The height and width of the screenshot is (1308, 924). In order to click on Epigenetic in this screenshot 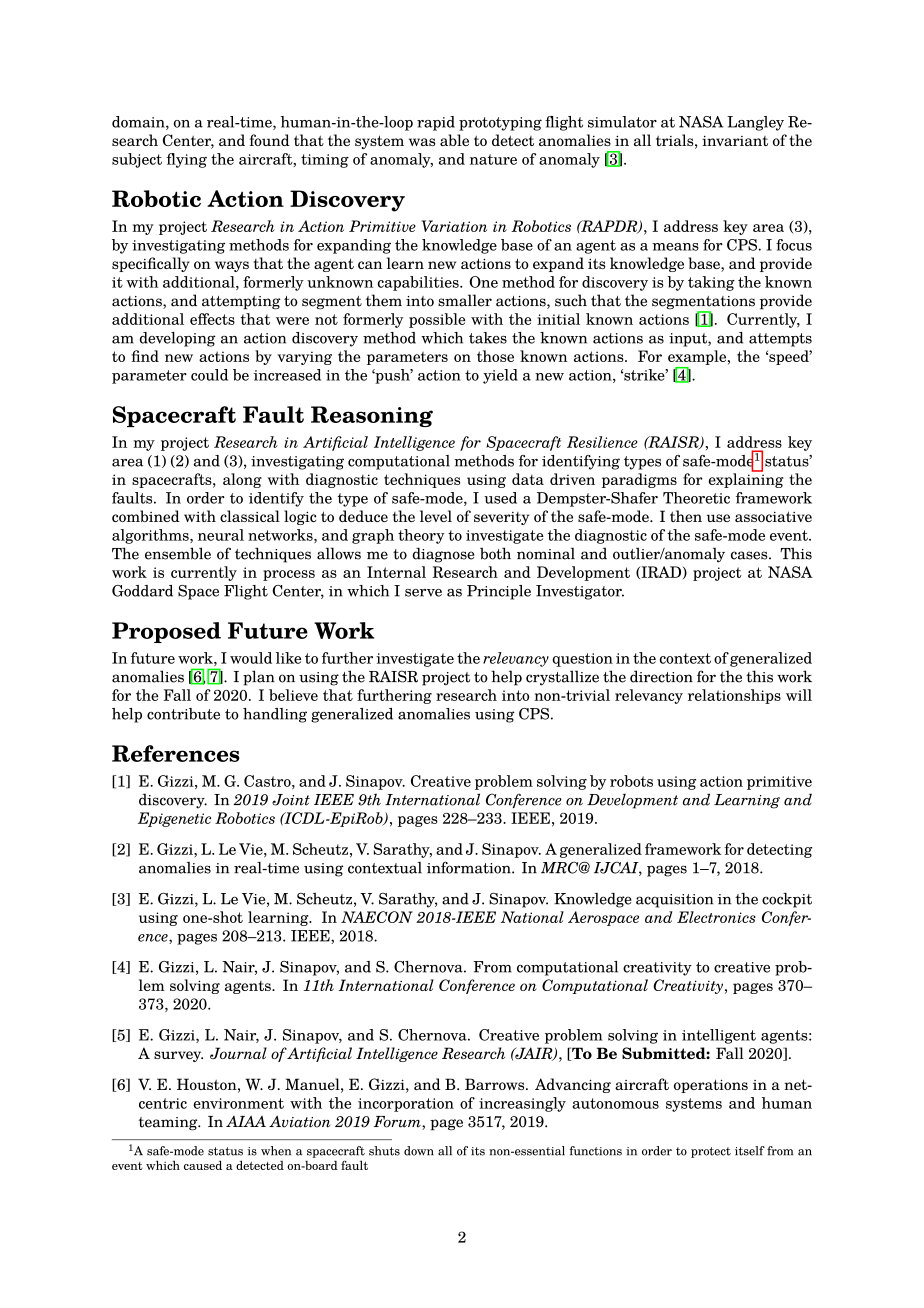, I will do `click(174, 819)`.
